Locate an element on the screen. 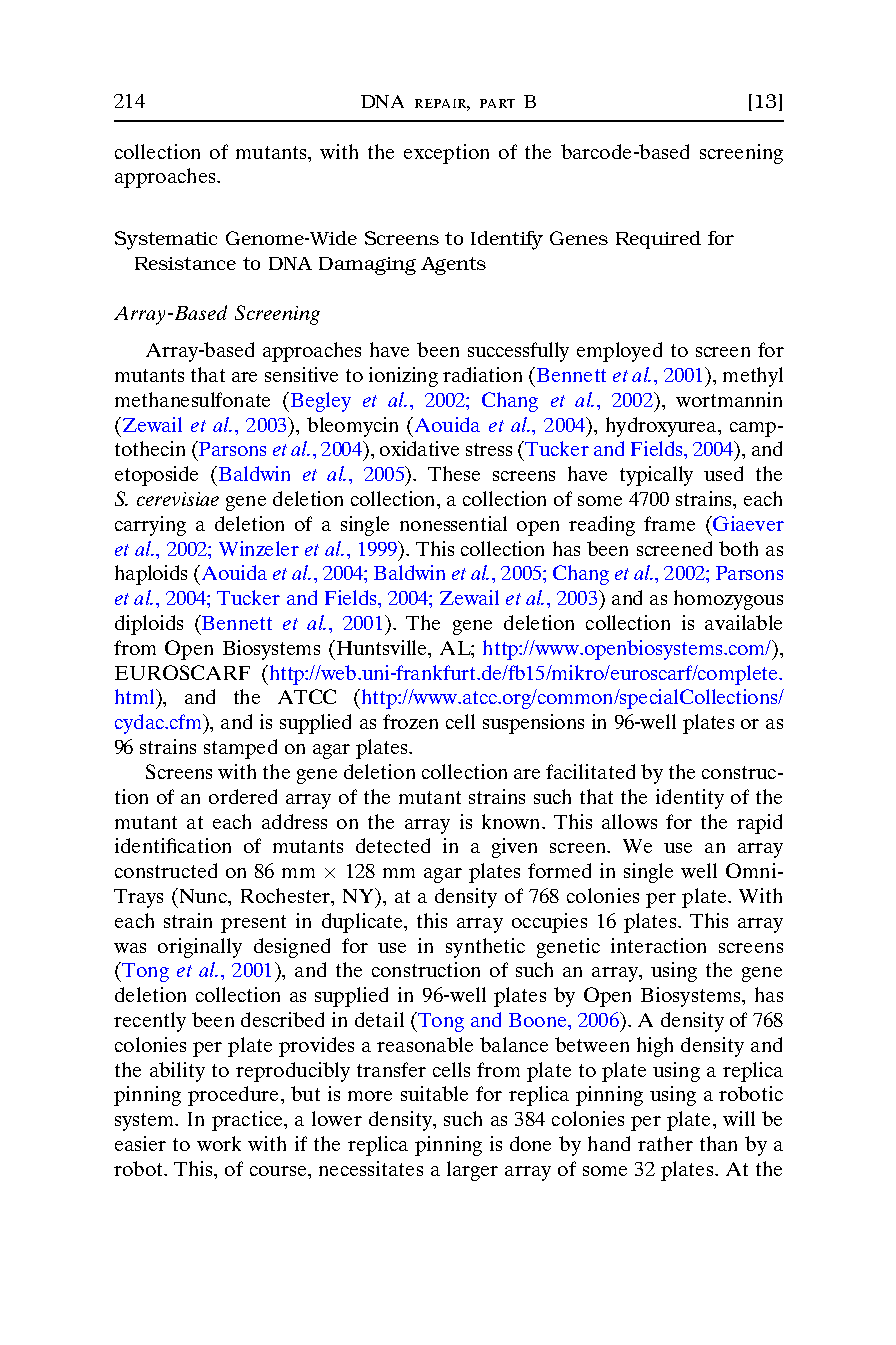  larger is located at coordinates (472, 1171).
